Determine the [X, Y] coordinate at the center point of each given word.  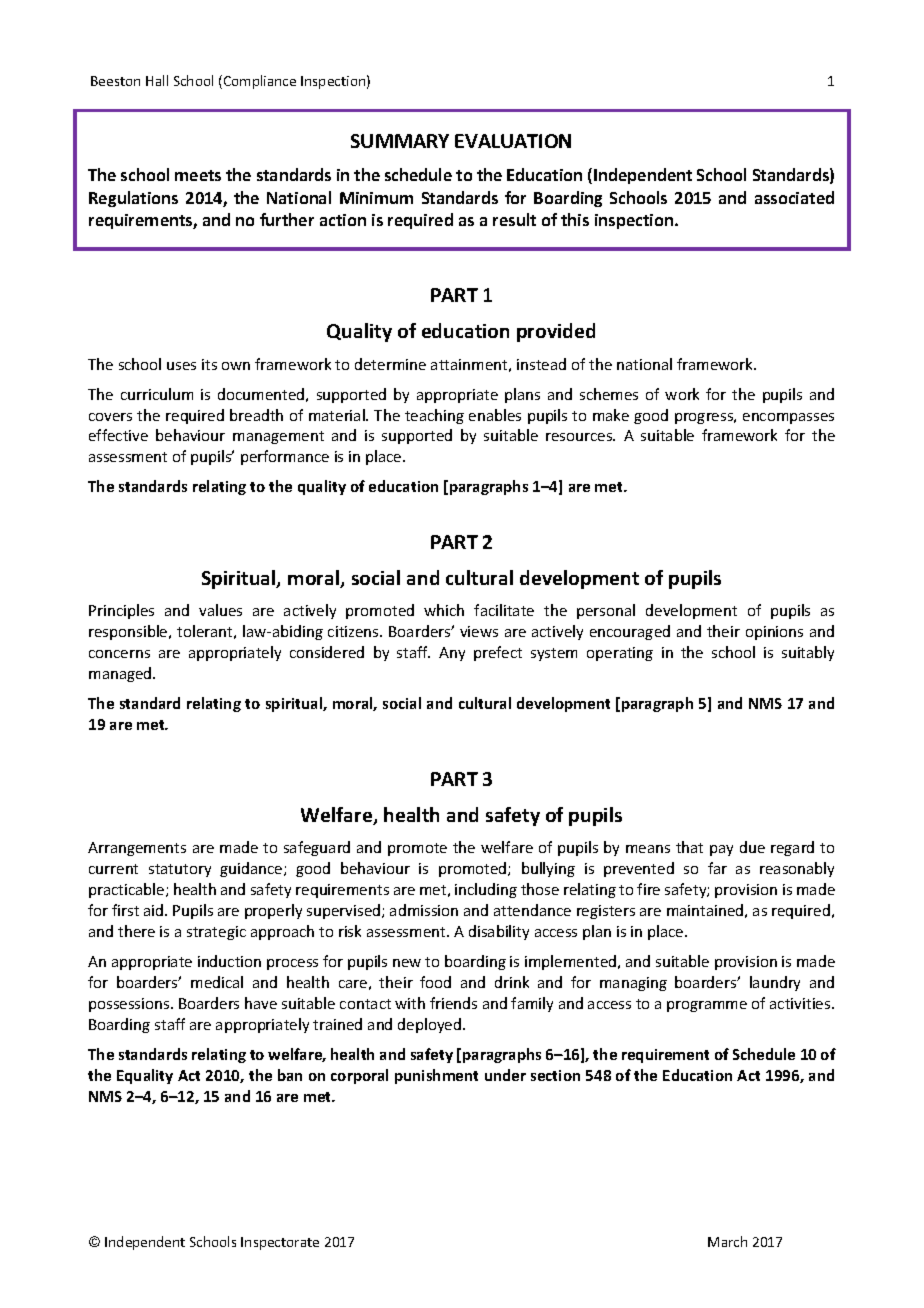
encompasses [788, 418]
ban [290, 1075]
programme [707, 1006]
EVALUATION [513, 141]
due [752, 847]
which [444, 610]
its [209, 364]
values [220, 610]
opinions [774, 633]
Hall [157, 80]
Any [452, 654]
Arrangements [137, 849]
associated [794, 197]
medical [217, 982]
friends [453, 1003]
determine [390, 364]
